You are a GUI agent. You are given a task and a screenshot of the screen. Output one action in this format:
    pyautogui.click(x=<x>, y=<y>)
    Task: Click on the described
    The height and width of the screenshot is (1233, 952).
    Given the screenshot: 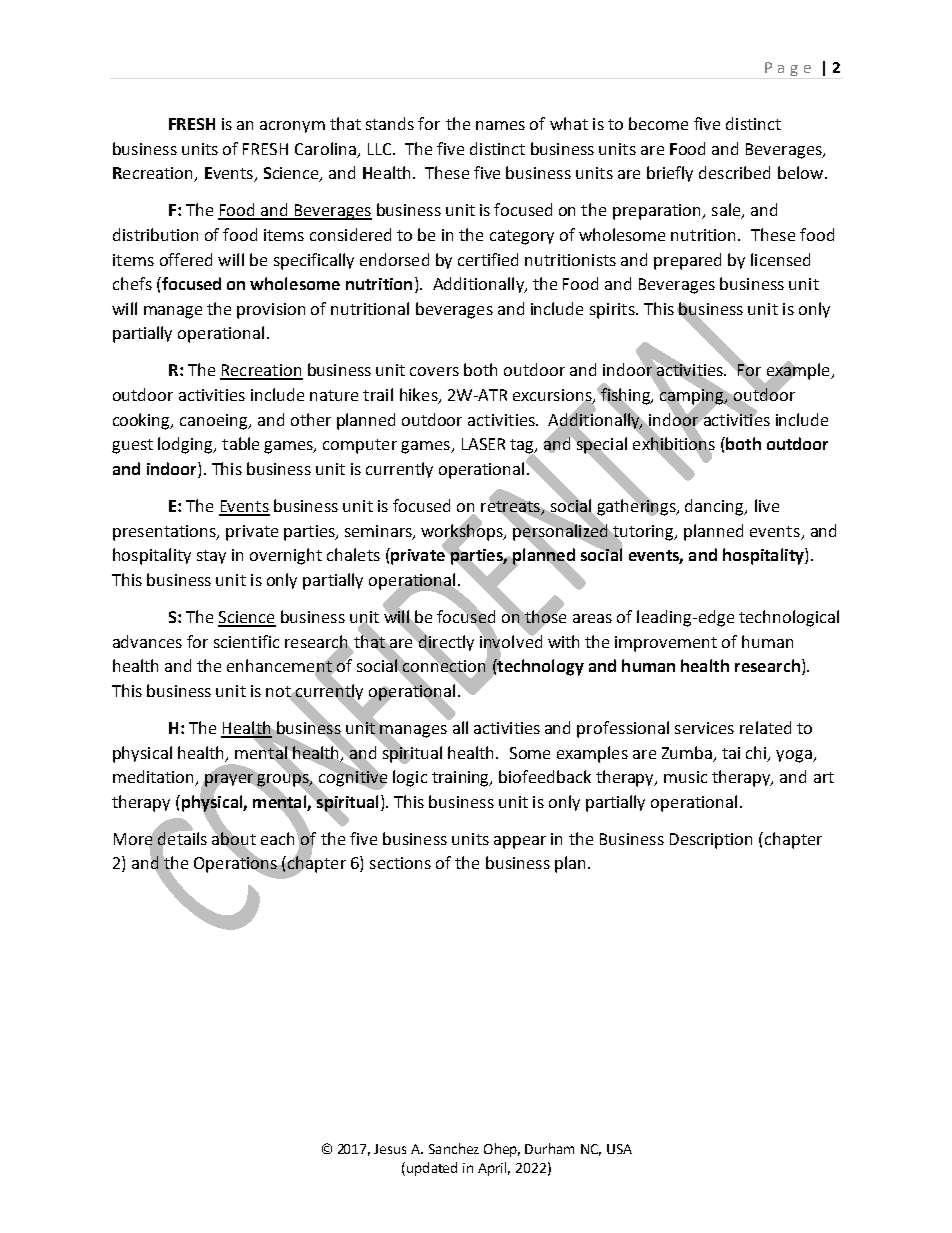 What is the action you would take?
    pyautogui.click(x=734, y=172)
